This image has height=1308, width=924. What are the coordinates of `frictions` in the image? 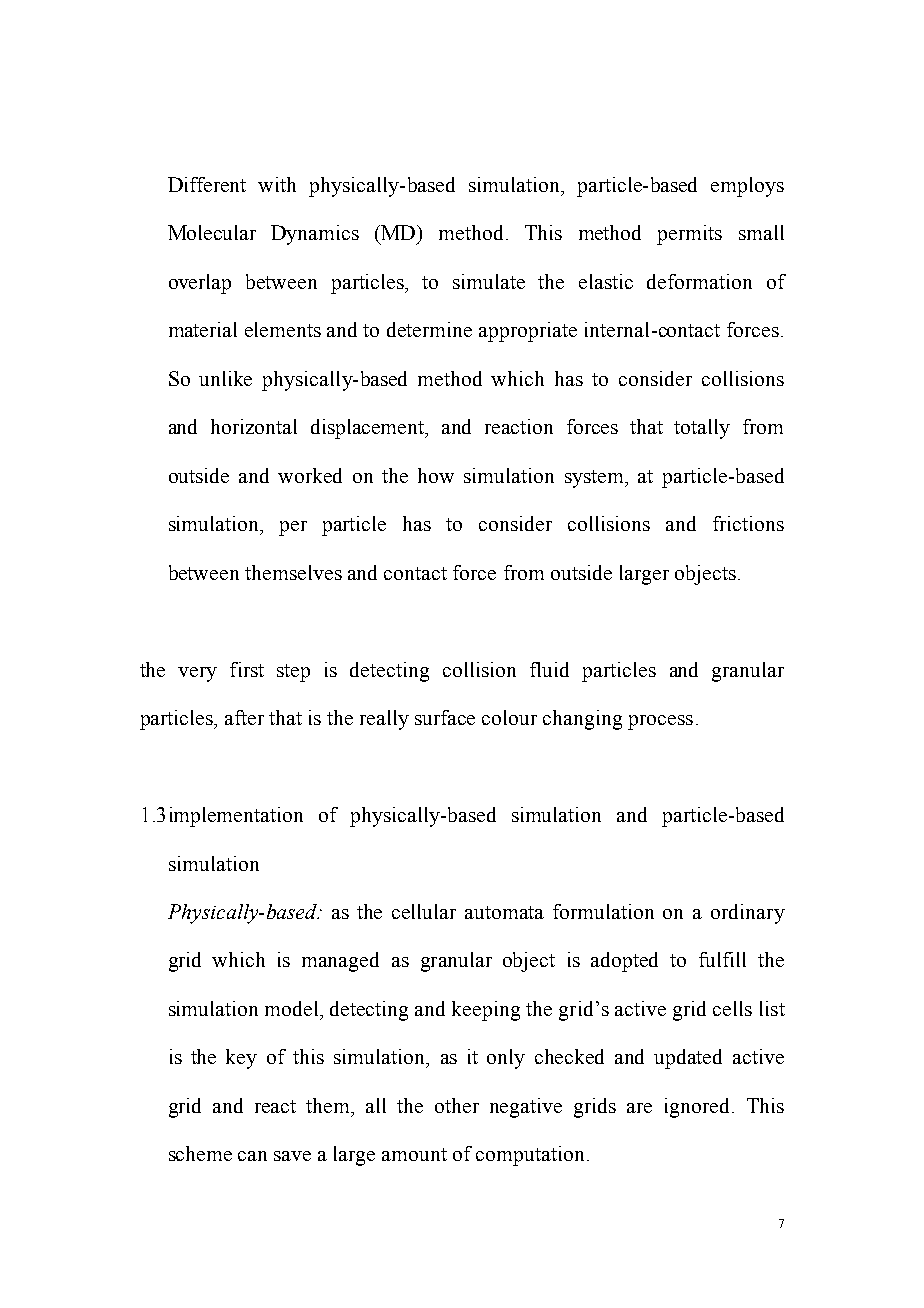 It's located at (748, 523).
